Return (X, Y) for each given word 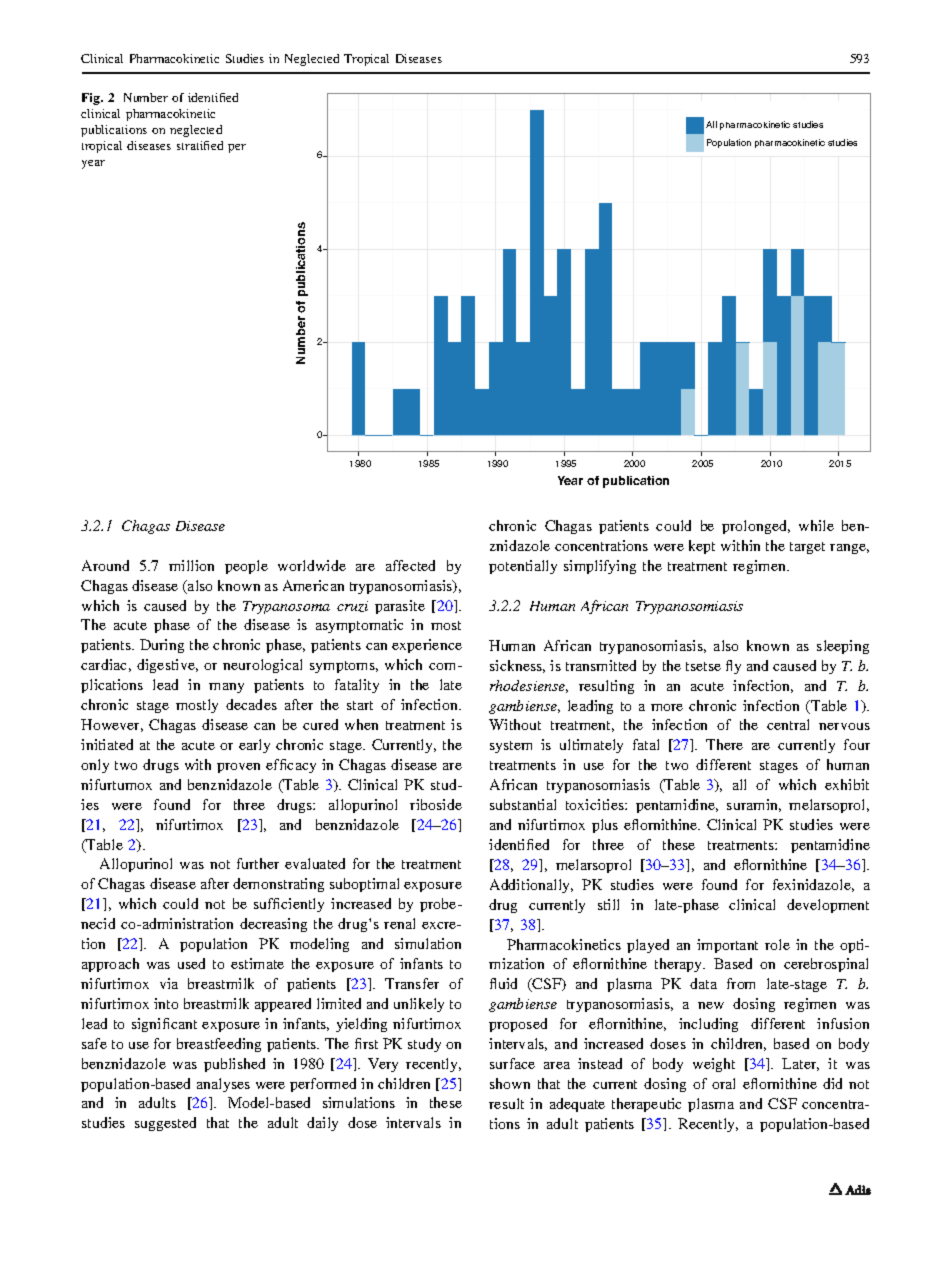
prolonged (756, 527)
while (816, 525)
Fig (92, 99)
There (724, 744)
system (511, 747)
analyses (223, 1085)
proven (238, 768)
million (191, 565)
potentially (523, 567)
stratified (200, 145)
